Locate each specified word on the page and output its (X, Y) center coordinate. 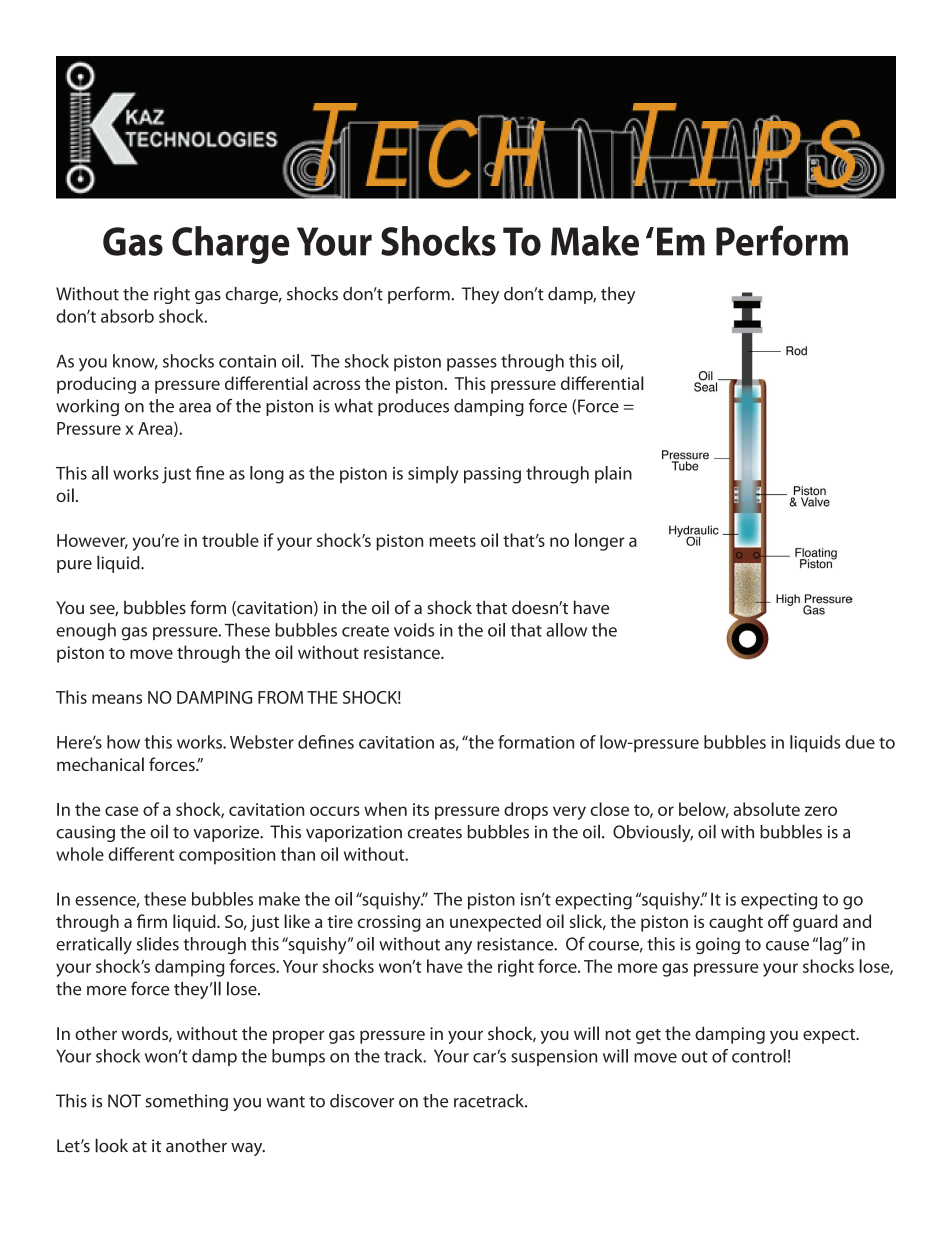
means (117, 699)
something (186, 1102)
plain (613, 474)
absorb (127, 316)
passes (472, 364)
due (860, 742)
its (421, 809)
